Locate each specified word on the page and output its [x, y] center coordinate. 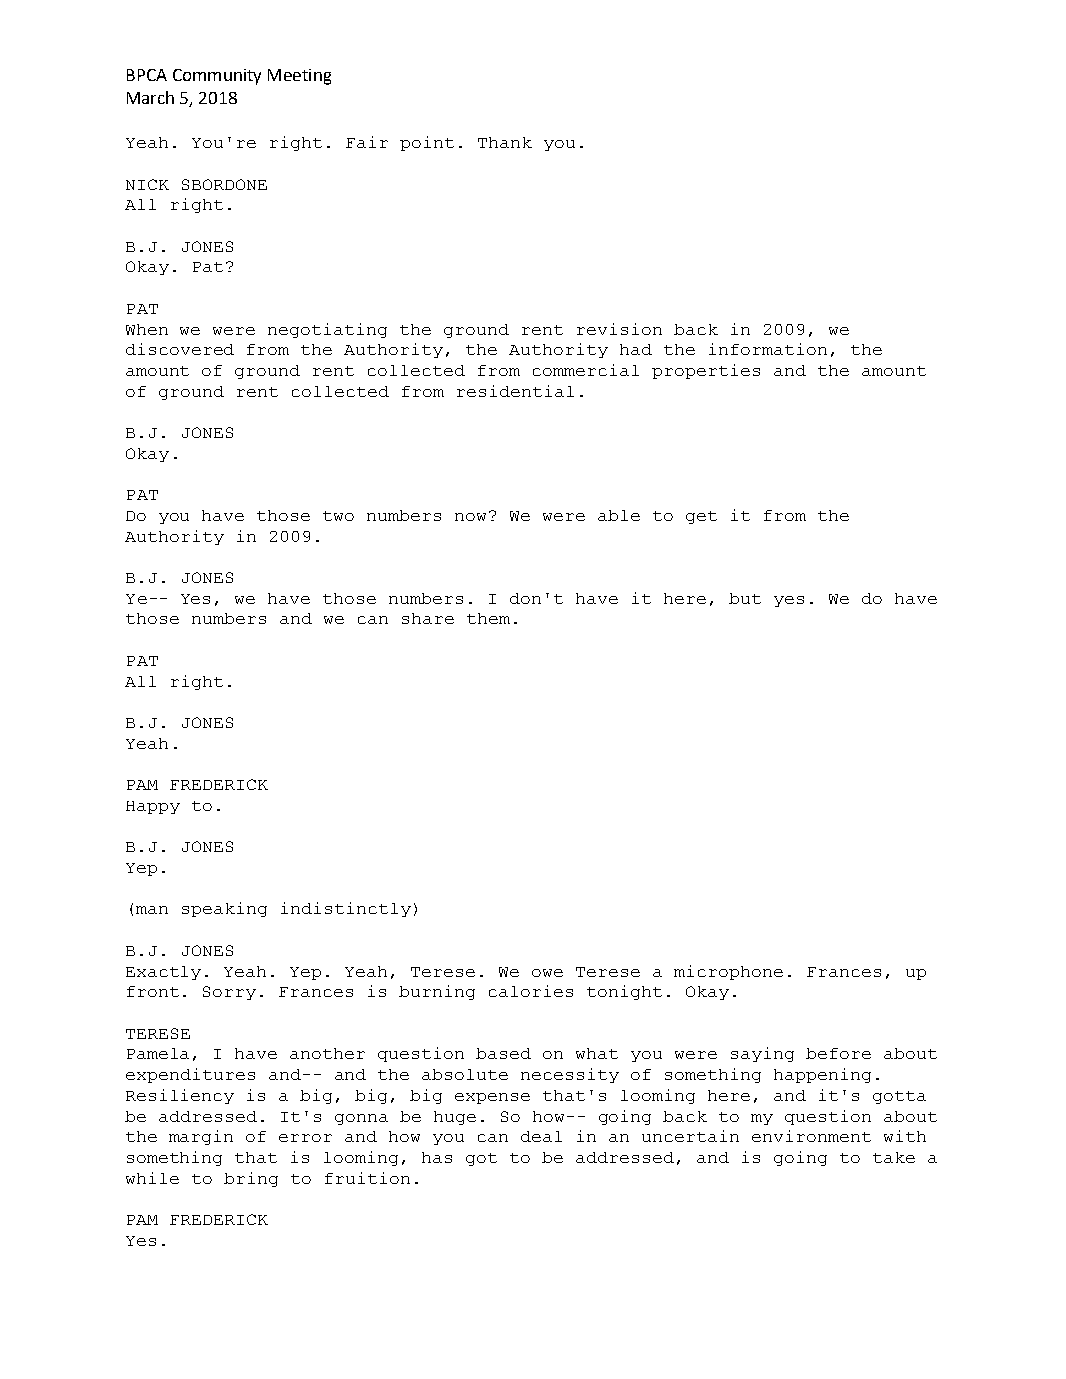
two [338, 516]
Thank [505, 142]
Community [217, 77]
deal [541, 1136]
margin [201, 1137]
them [488, 618]
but [745, 598]
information [768, 349]
